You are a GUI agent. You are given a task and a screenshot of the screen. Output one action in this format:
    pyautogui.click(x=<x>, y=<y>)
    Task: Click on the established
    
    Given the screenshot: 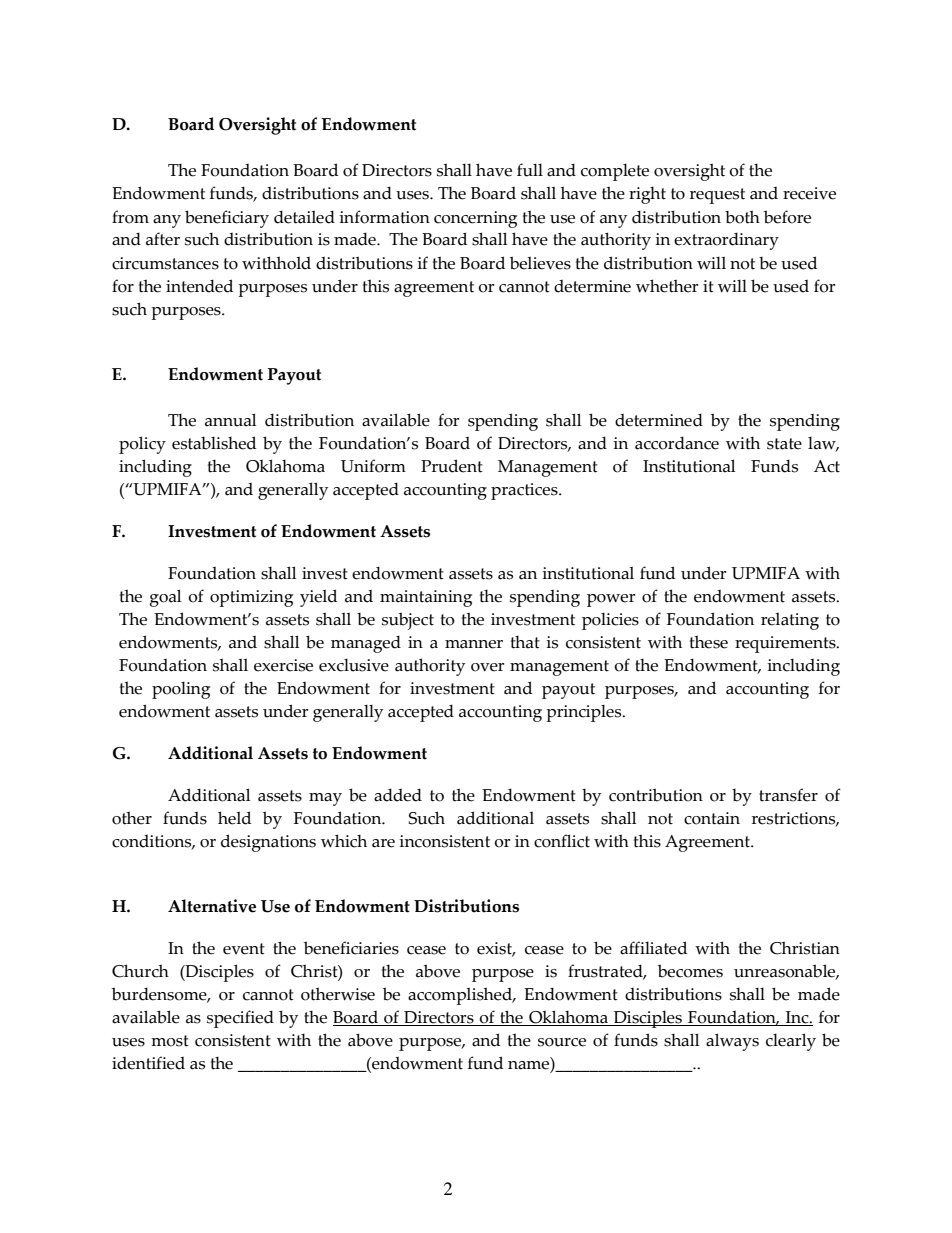 What is the action you would take?
    pyautogui.click(x=214, y=443)
